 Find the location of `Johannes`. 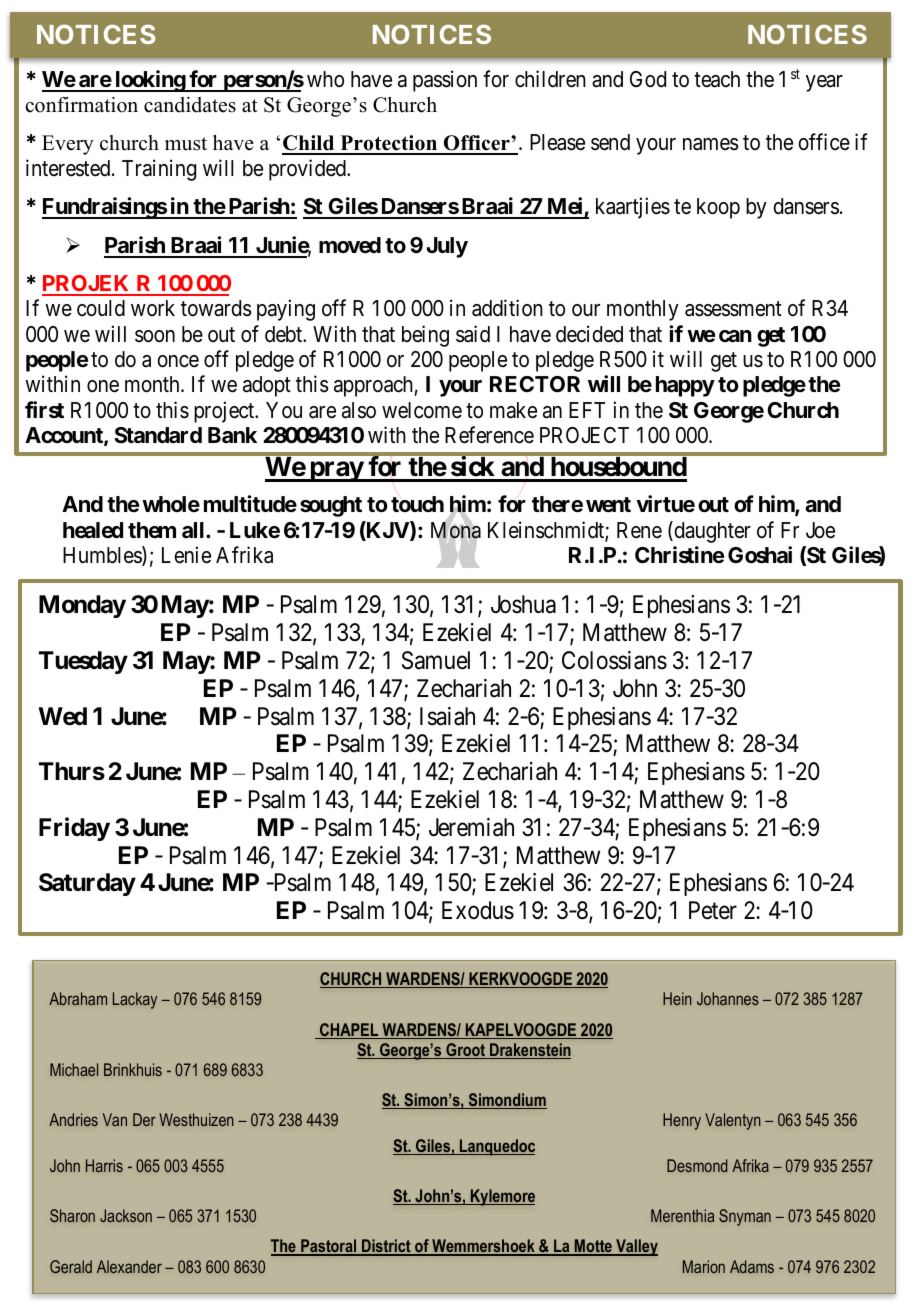

Johannes is located at coordinates (728, 998).
